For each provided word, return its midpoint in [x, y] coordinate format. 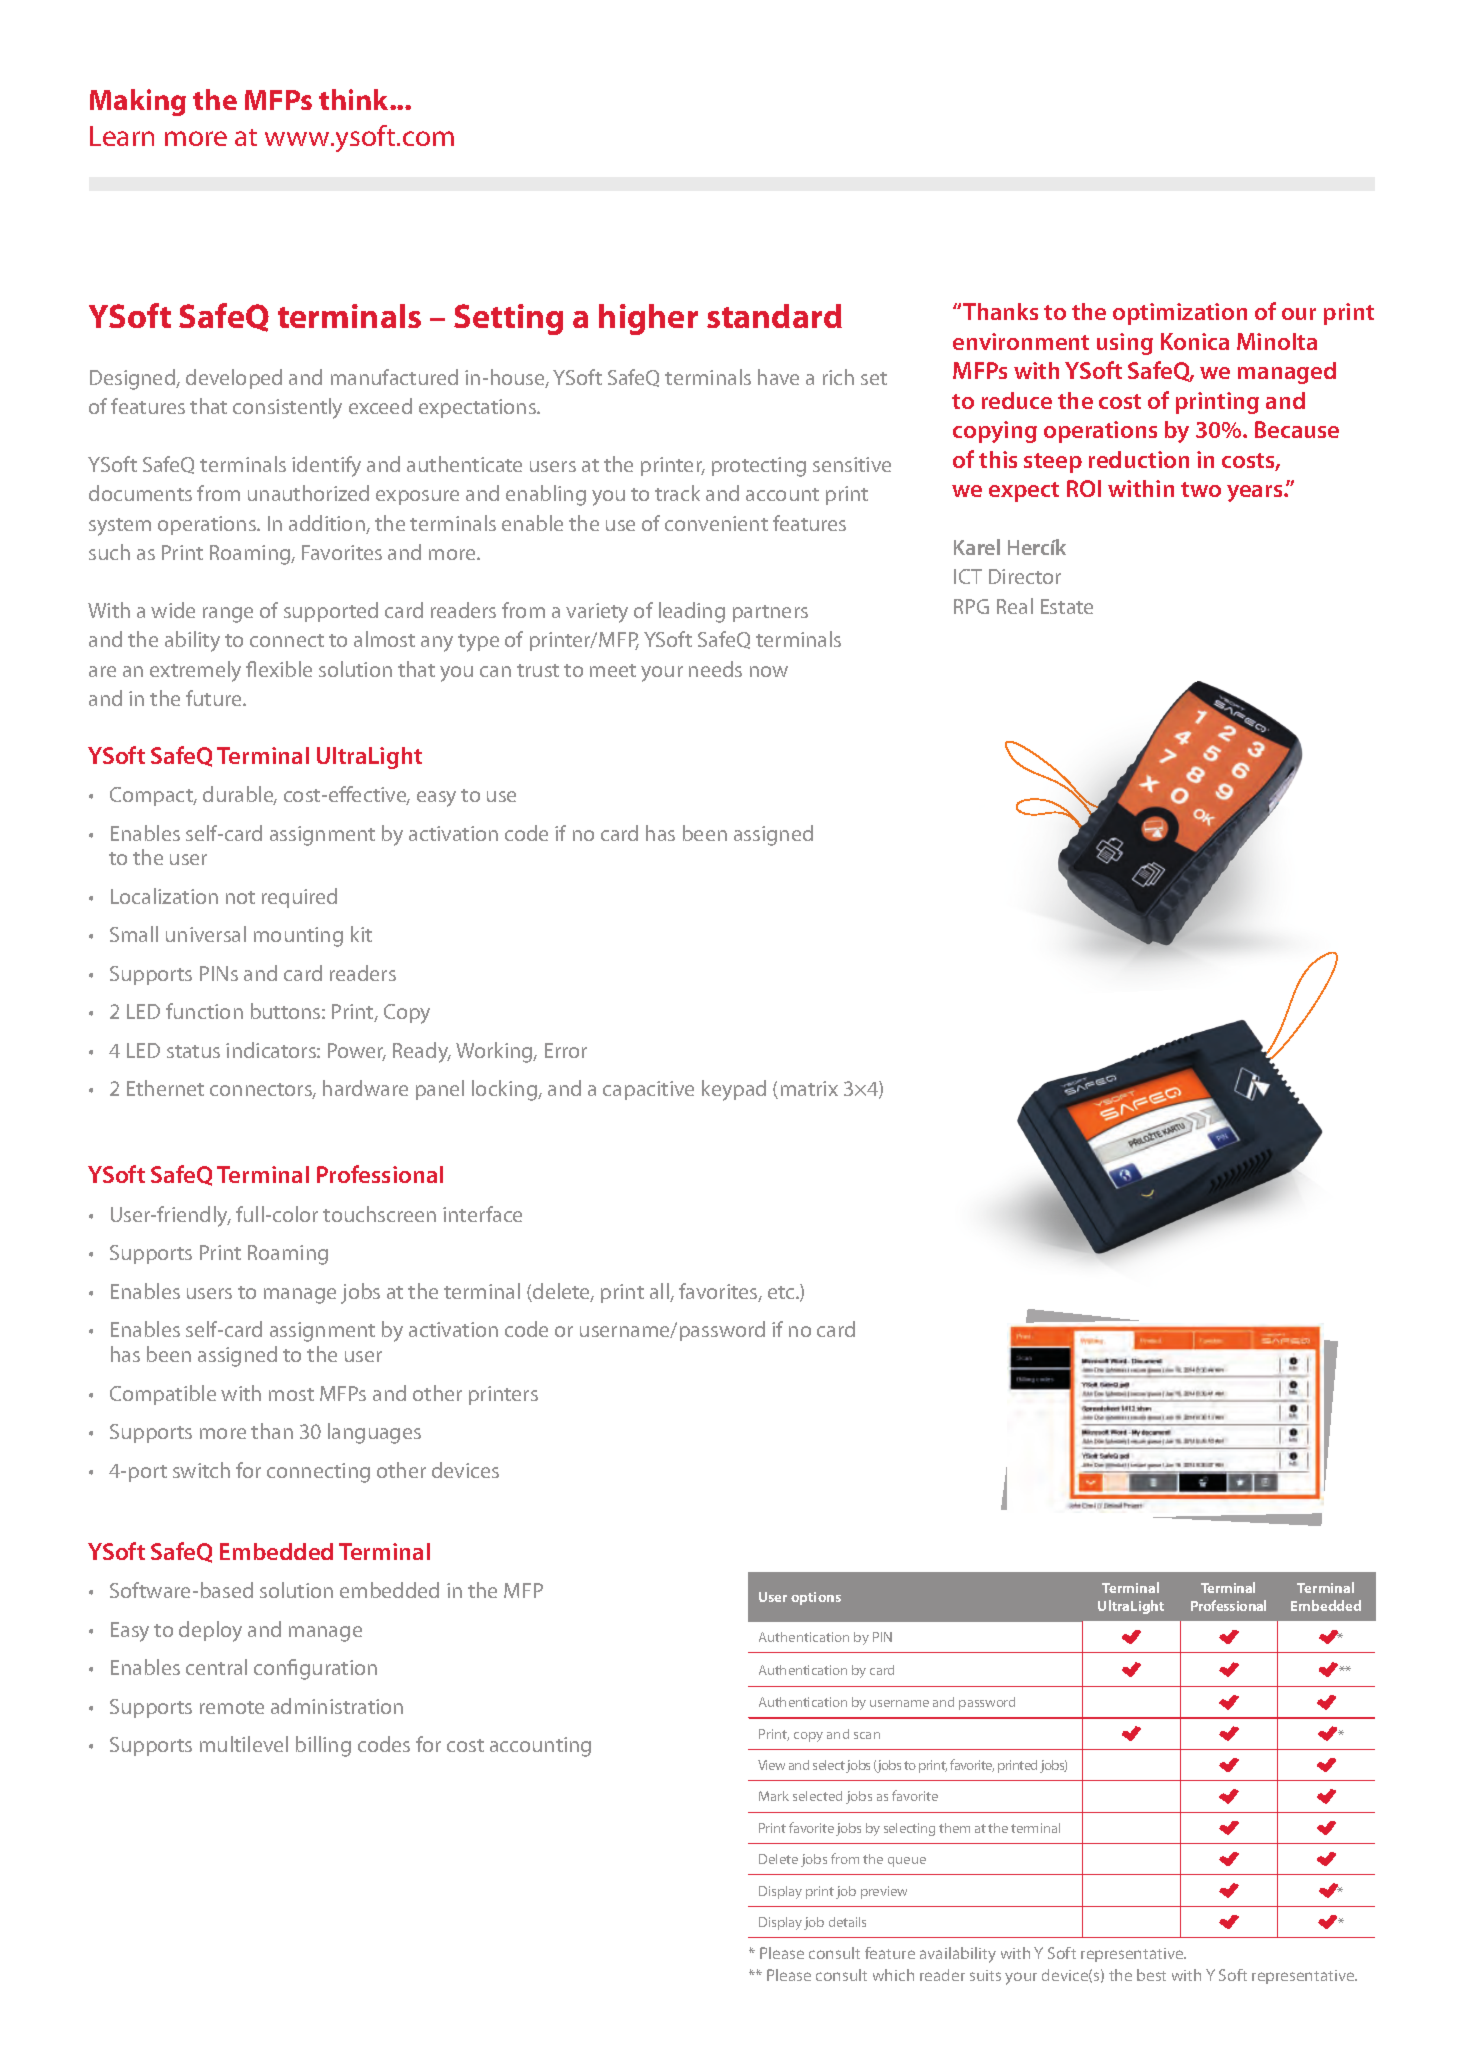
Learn [122, 136]
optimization [1180, 314]
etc [782, 1292]
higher [648, 319]
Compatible [163, 1395]
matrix [809, 1088]
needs [715, 669]
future [215, 698]
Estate [1067, 606]
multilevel [244, 1744]
